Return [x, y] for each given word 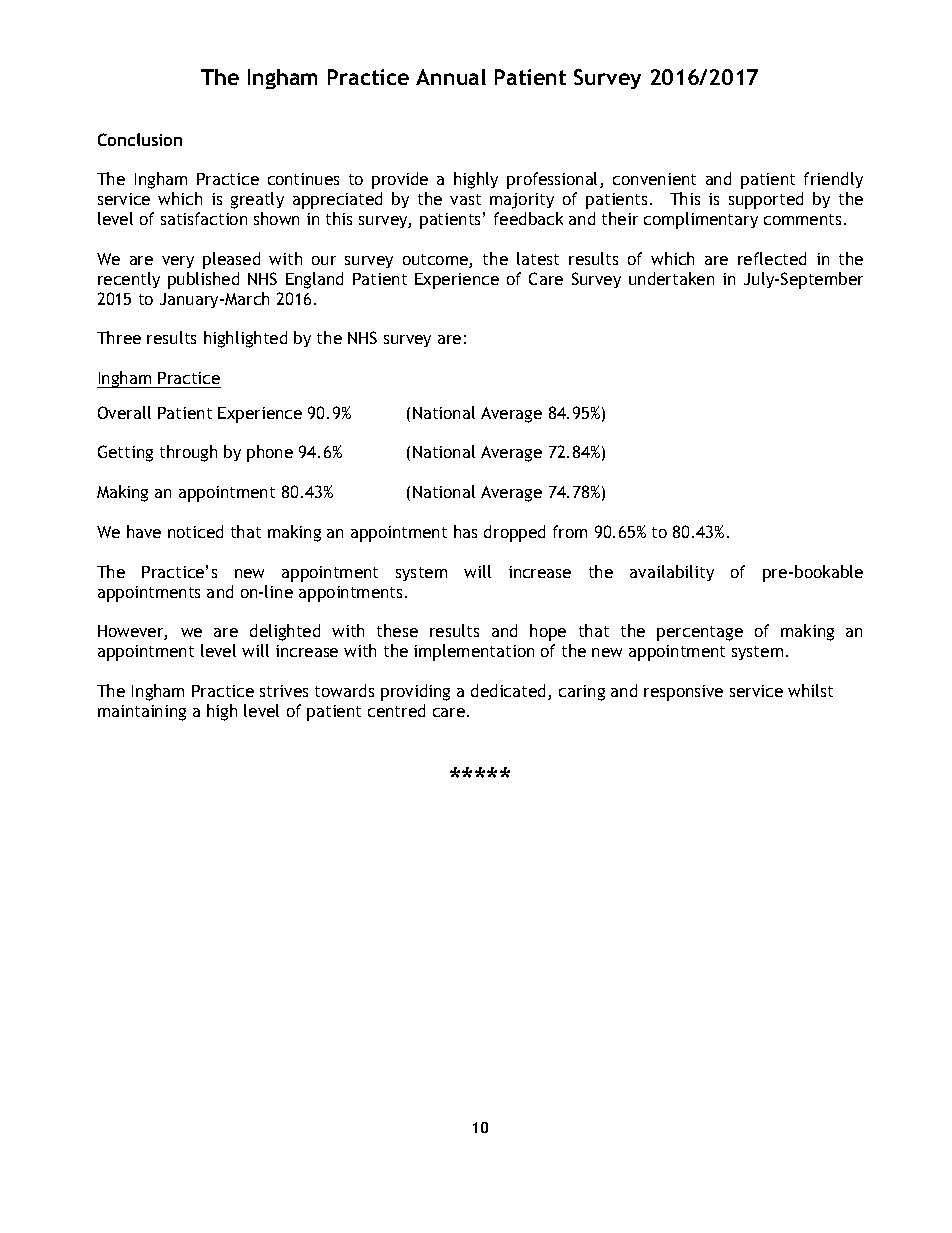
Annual [451, 77]
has [465, 531]
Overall [124, 412]
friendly [833, 180]
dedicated [508, 690]
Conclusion [140, 139]
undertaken [671, 278]
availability [672, 573]
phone [270, 453]
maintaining [142, 713]
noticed [195, 531]
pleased [231, 260]
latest [538, 258]
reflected [772, 258]
